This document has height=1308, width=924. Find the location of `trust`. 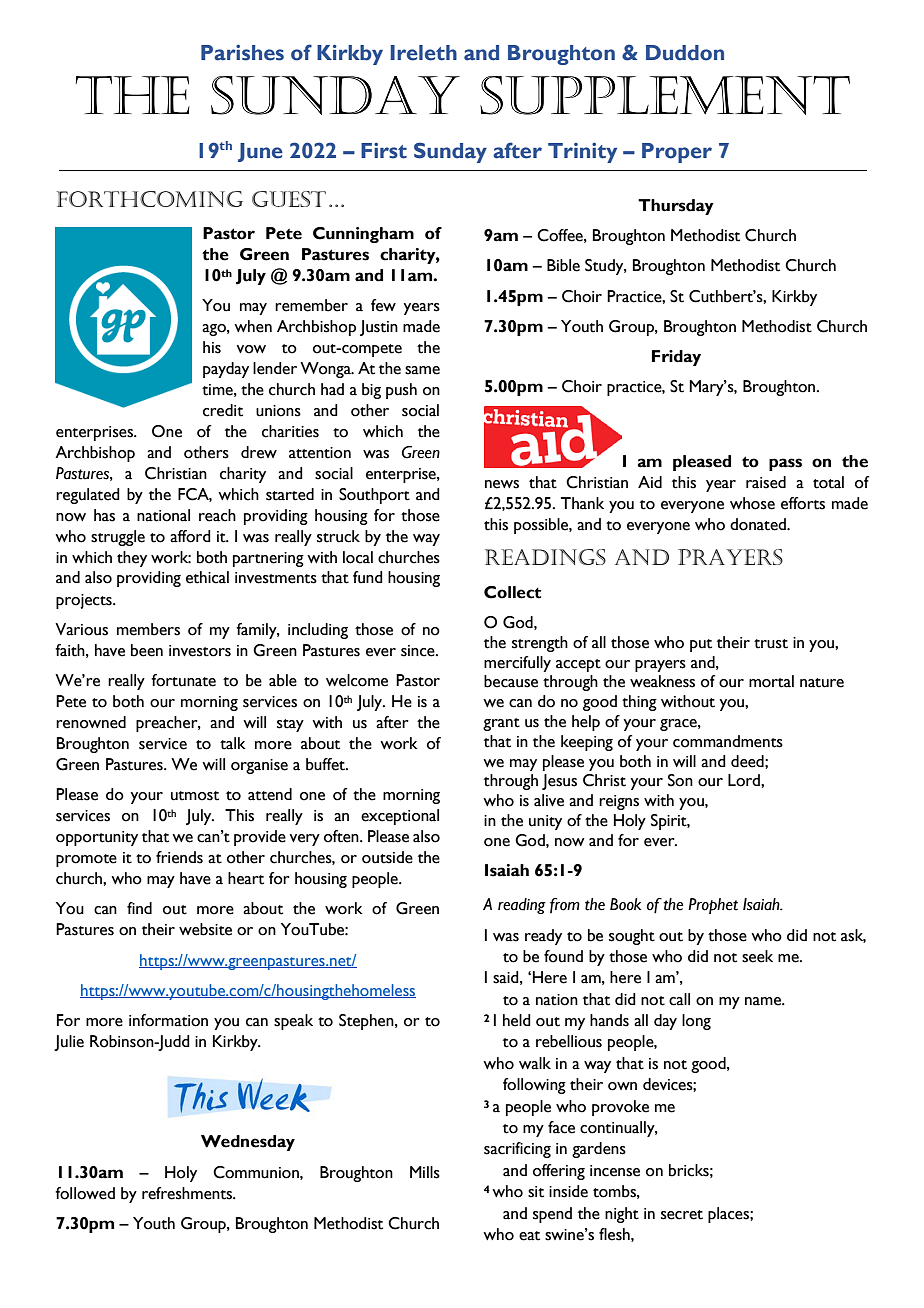

trust is located at coordinates (771, 644).
